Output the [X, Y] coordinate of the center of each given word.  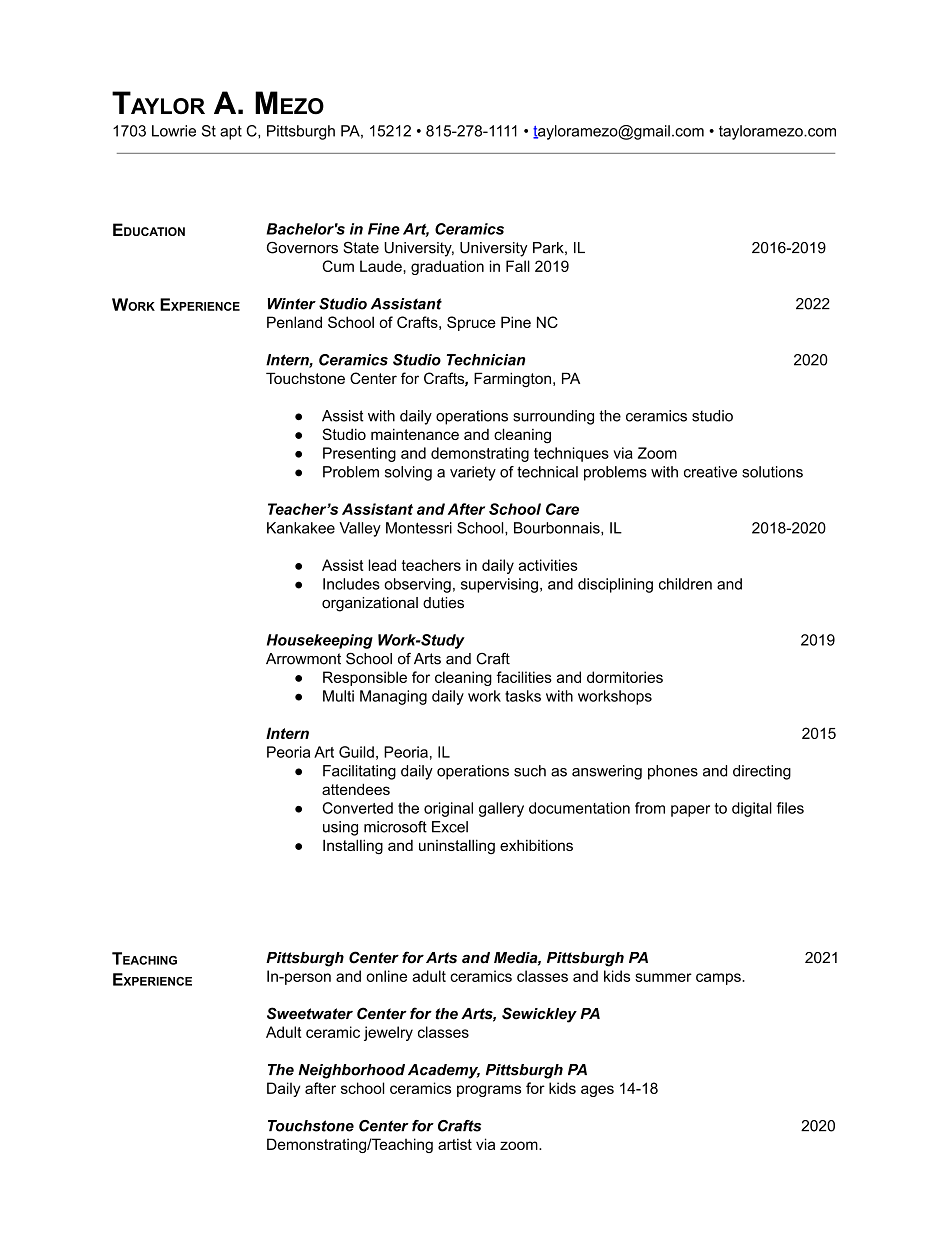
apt [231, 132]
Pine [516, 322]
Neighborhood [351, 1071]
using [340, 828]
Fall [518, 266]
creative [710, 472]
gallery [501, 809]
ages [597, 1091]
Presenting [359, 454]
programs [489, 1091]
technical [547, 472]
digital [752, 809]
